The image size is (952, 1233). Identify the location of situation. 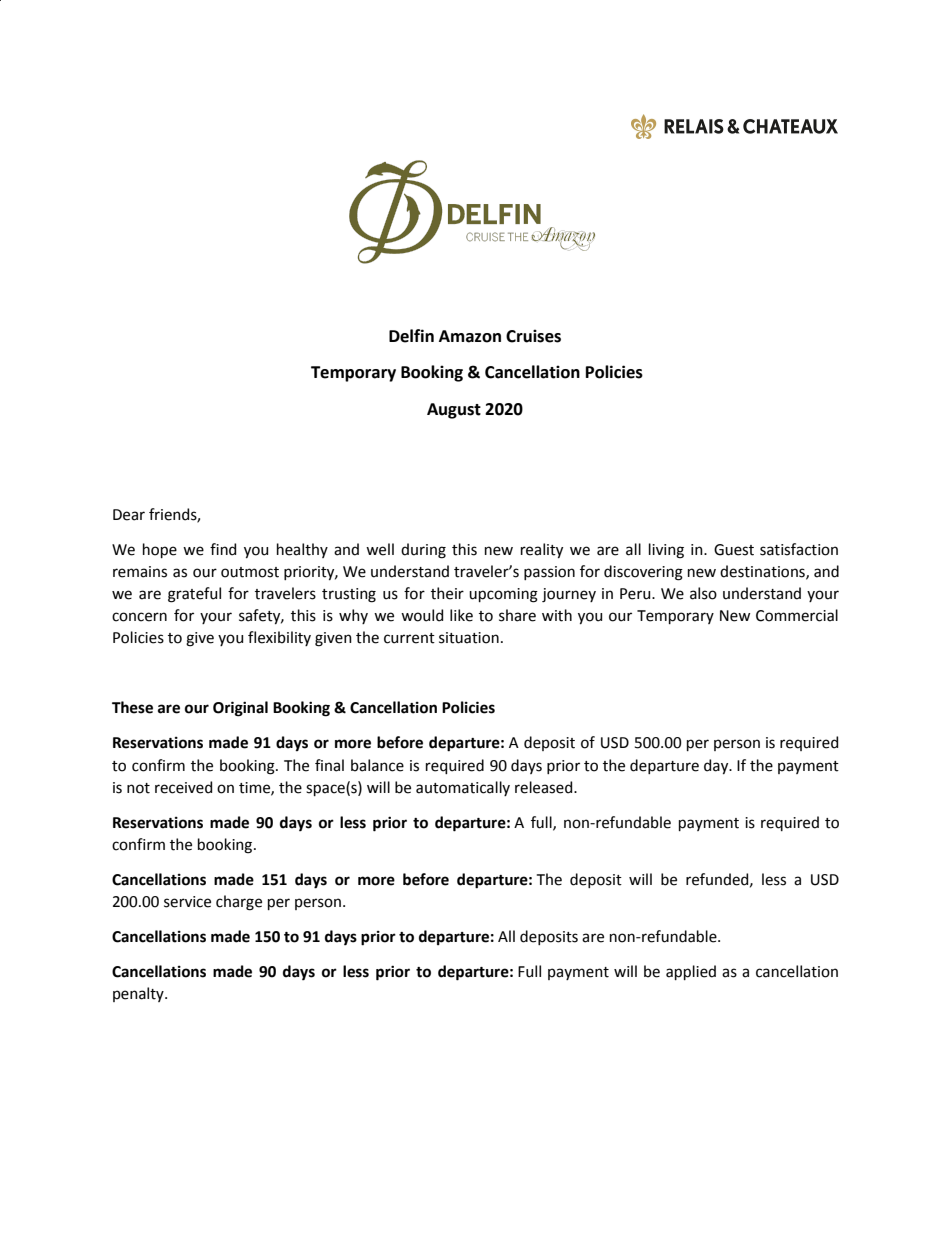
(469, 638).
